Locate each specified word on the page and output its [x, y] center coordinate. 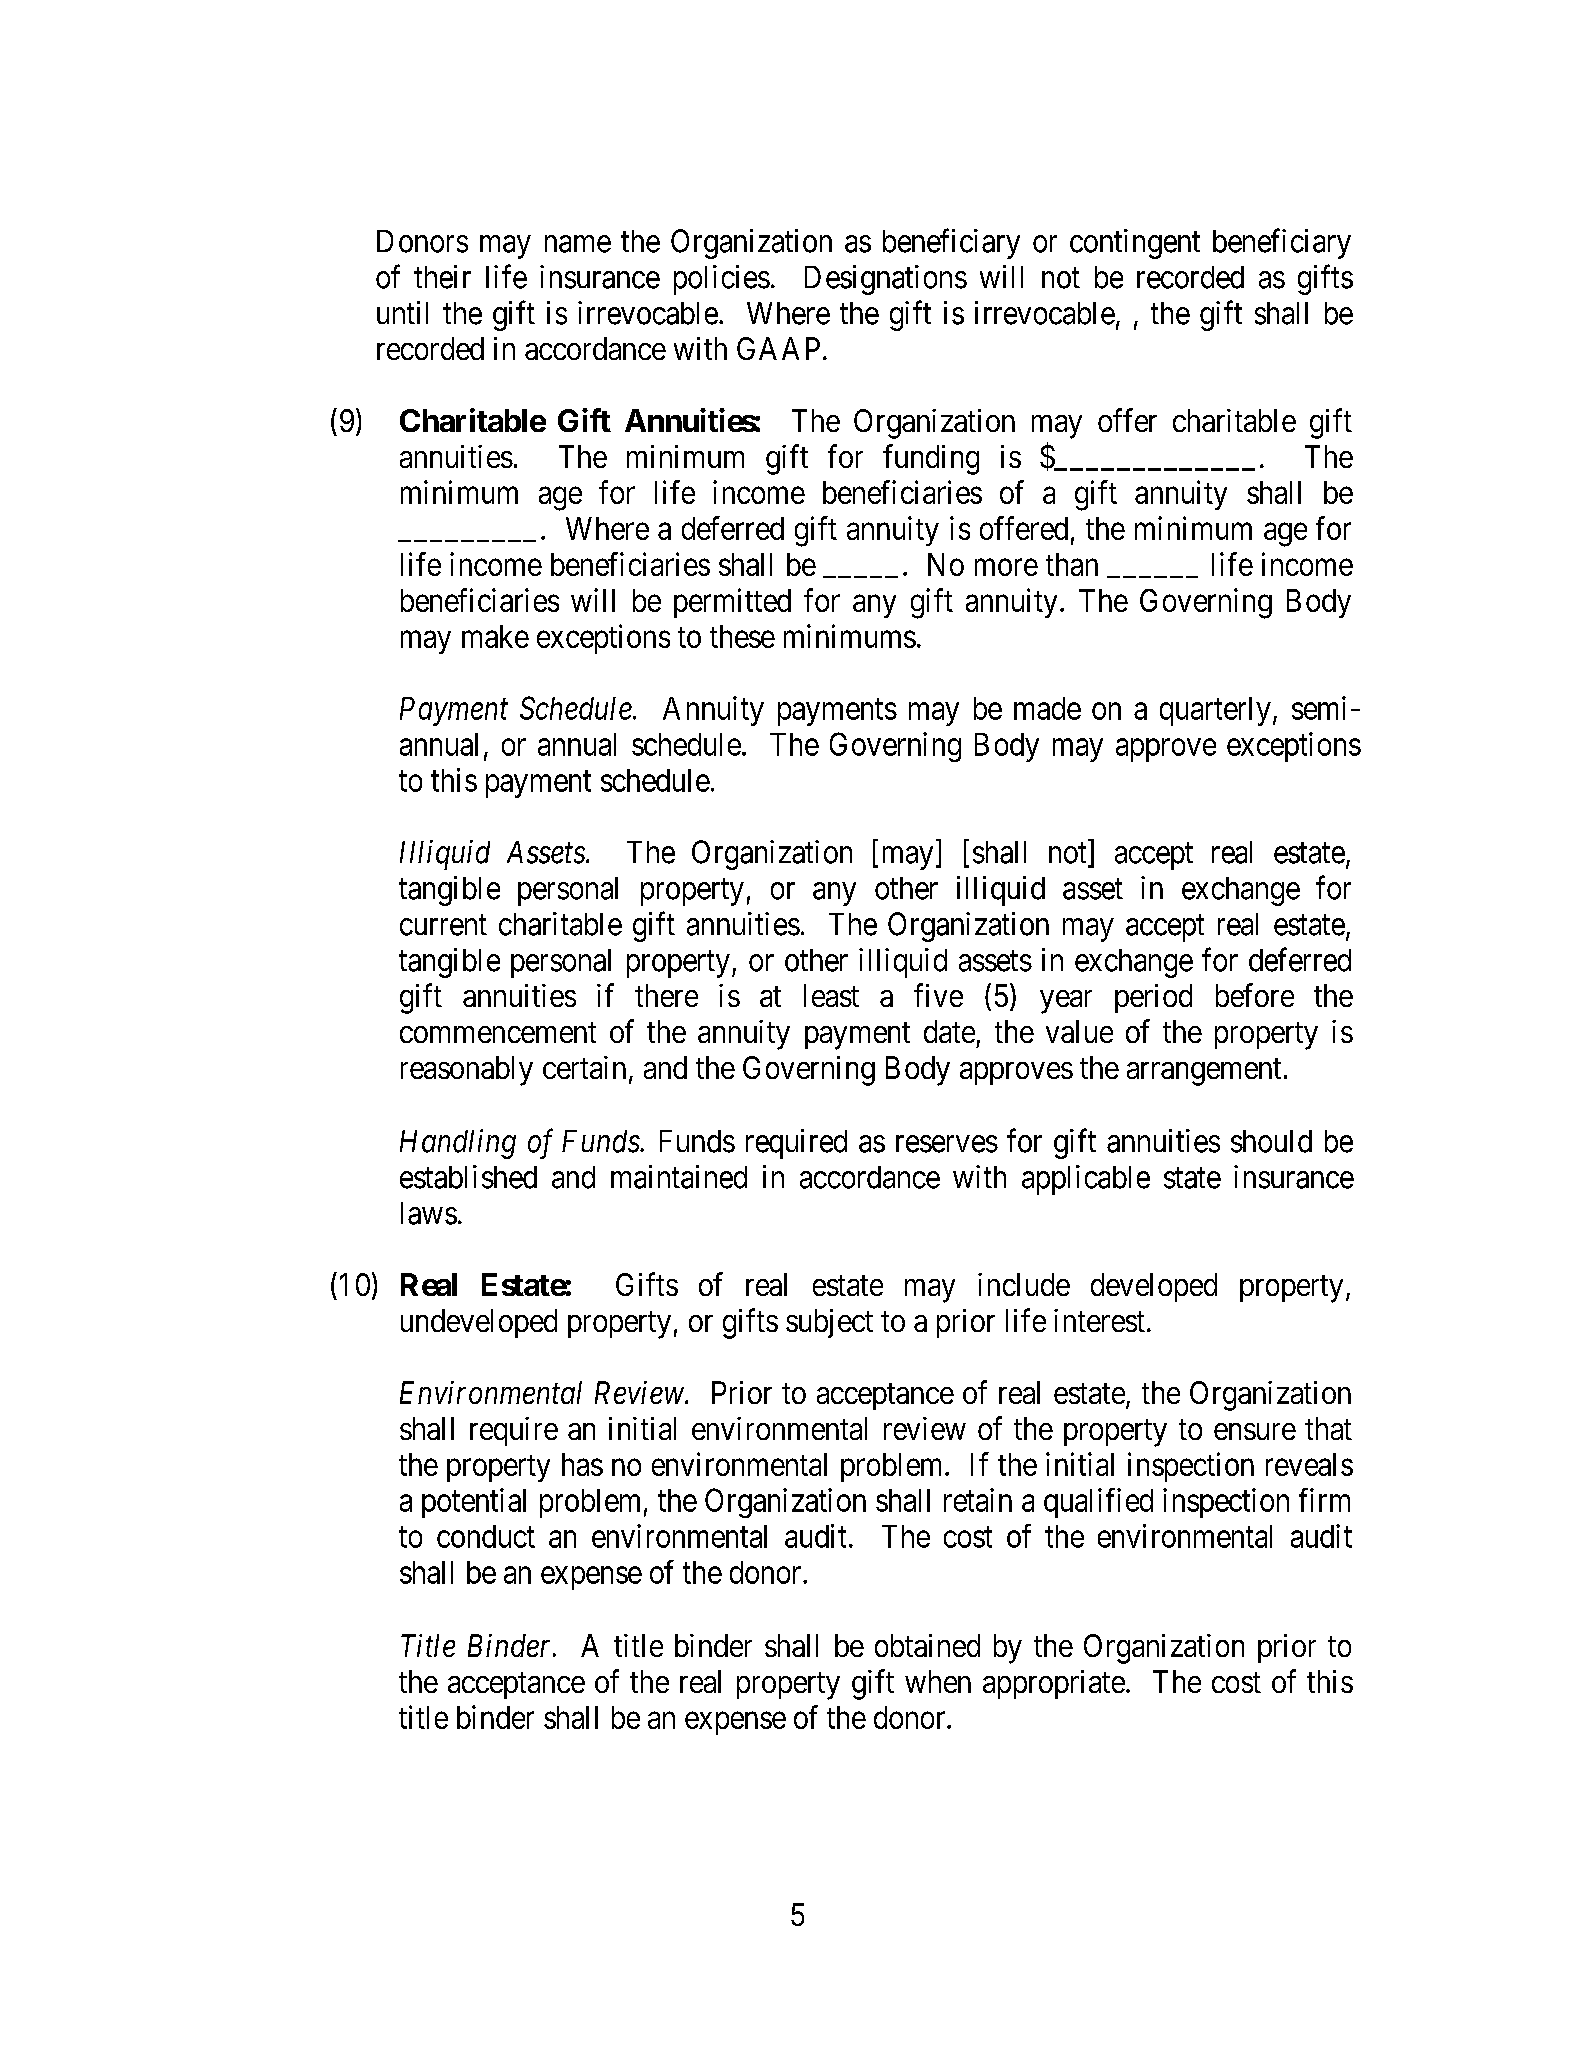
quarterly [1215, 711]
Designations [886, 280]
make [495, 636]
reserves [947, 1144]
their [442, 277]
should [1271, 1141]
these [742, 636]
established [468, 1177]
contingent [1135, 244]
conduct [486, 1536]
